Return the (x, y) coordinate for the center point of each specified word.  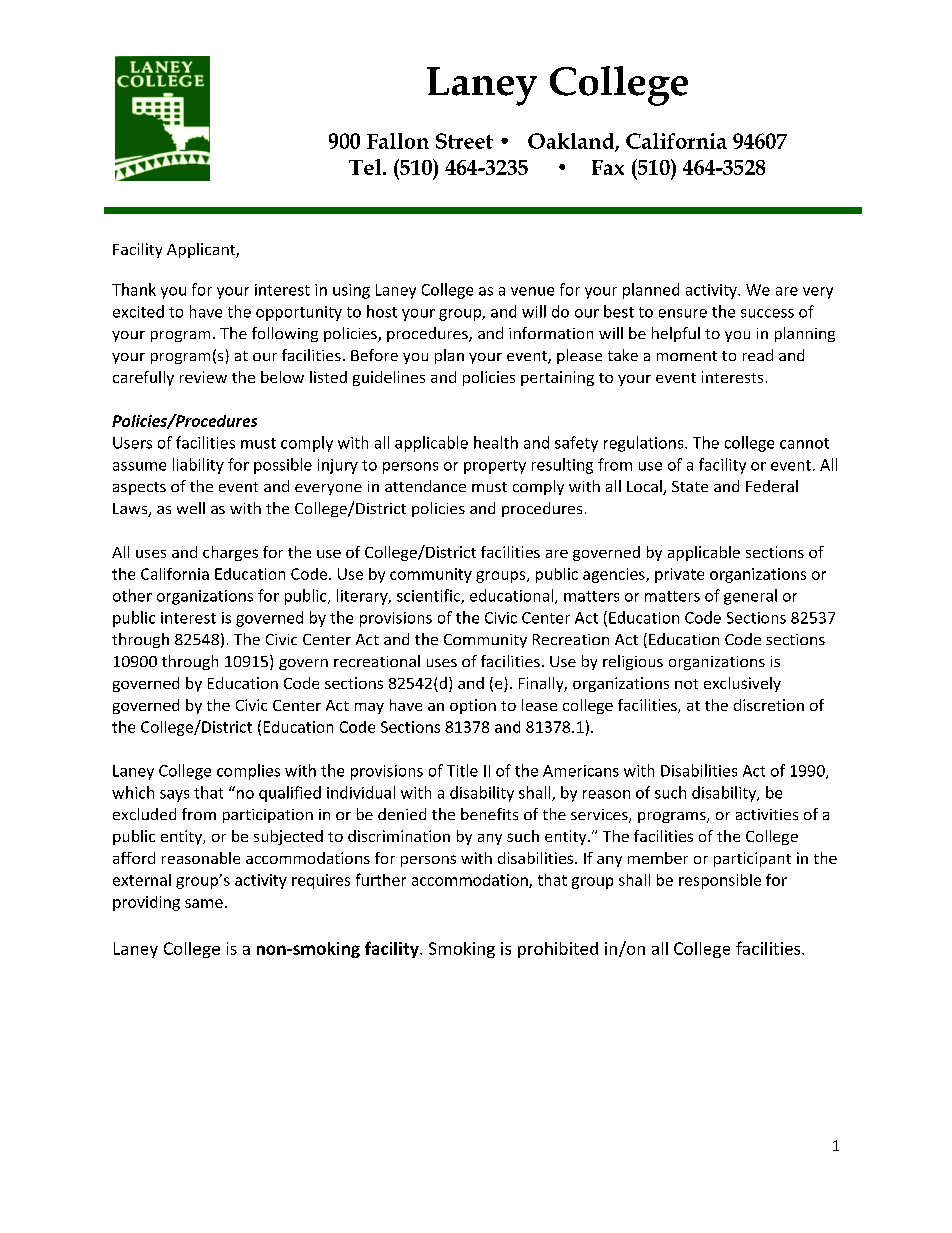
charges (230, 553)
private (679, 575)
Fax (608, 167)
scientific (429, 596)
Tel (366, 167)
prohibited (558, 950)
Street (464, 141)
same (204, 903)
